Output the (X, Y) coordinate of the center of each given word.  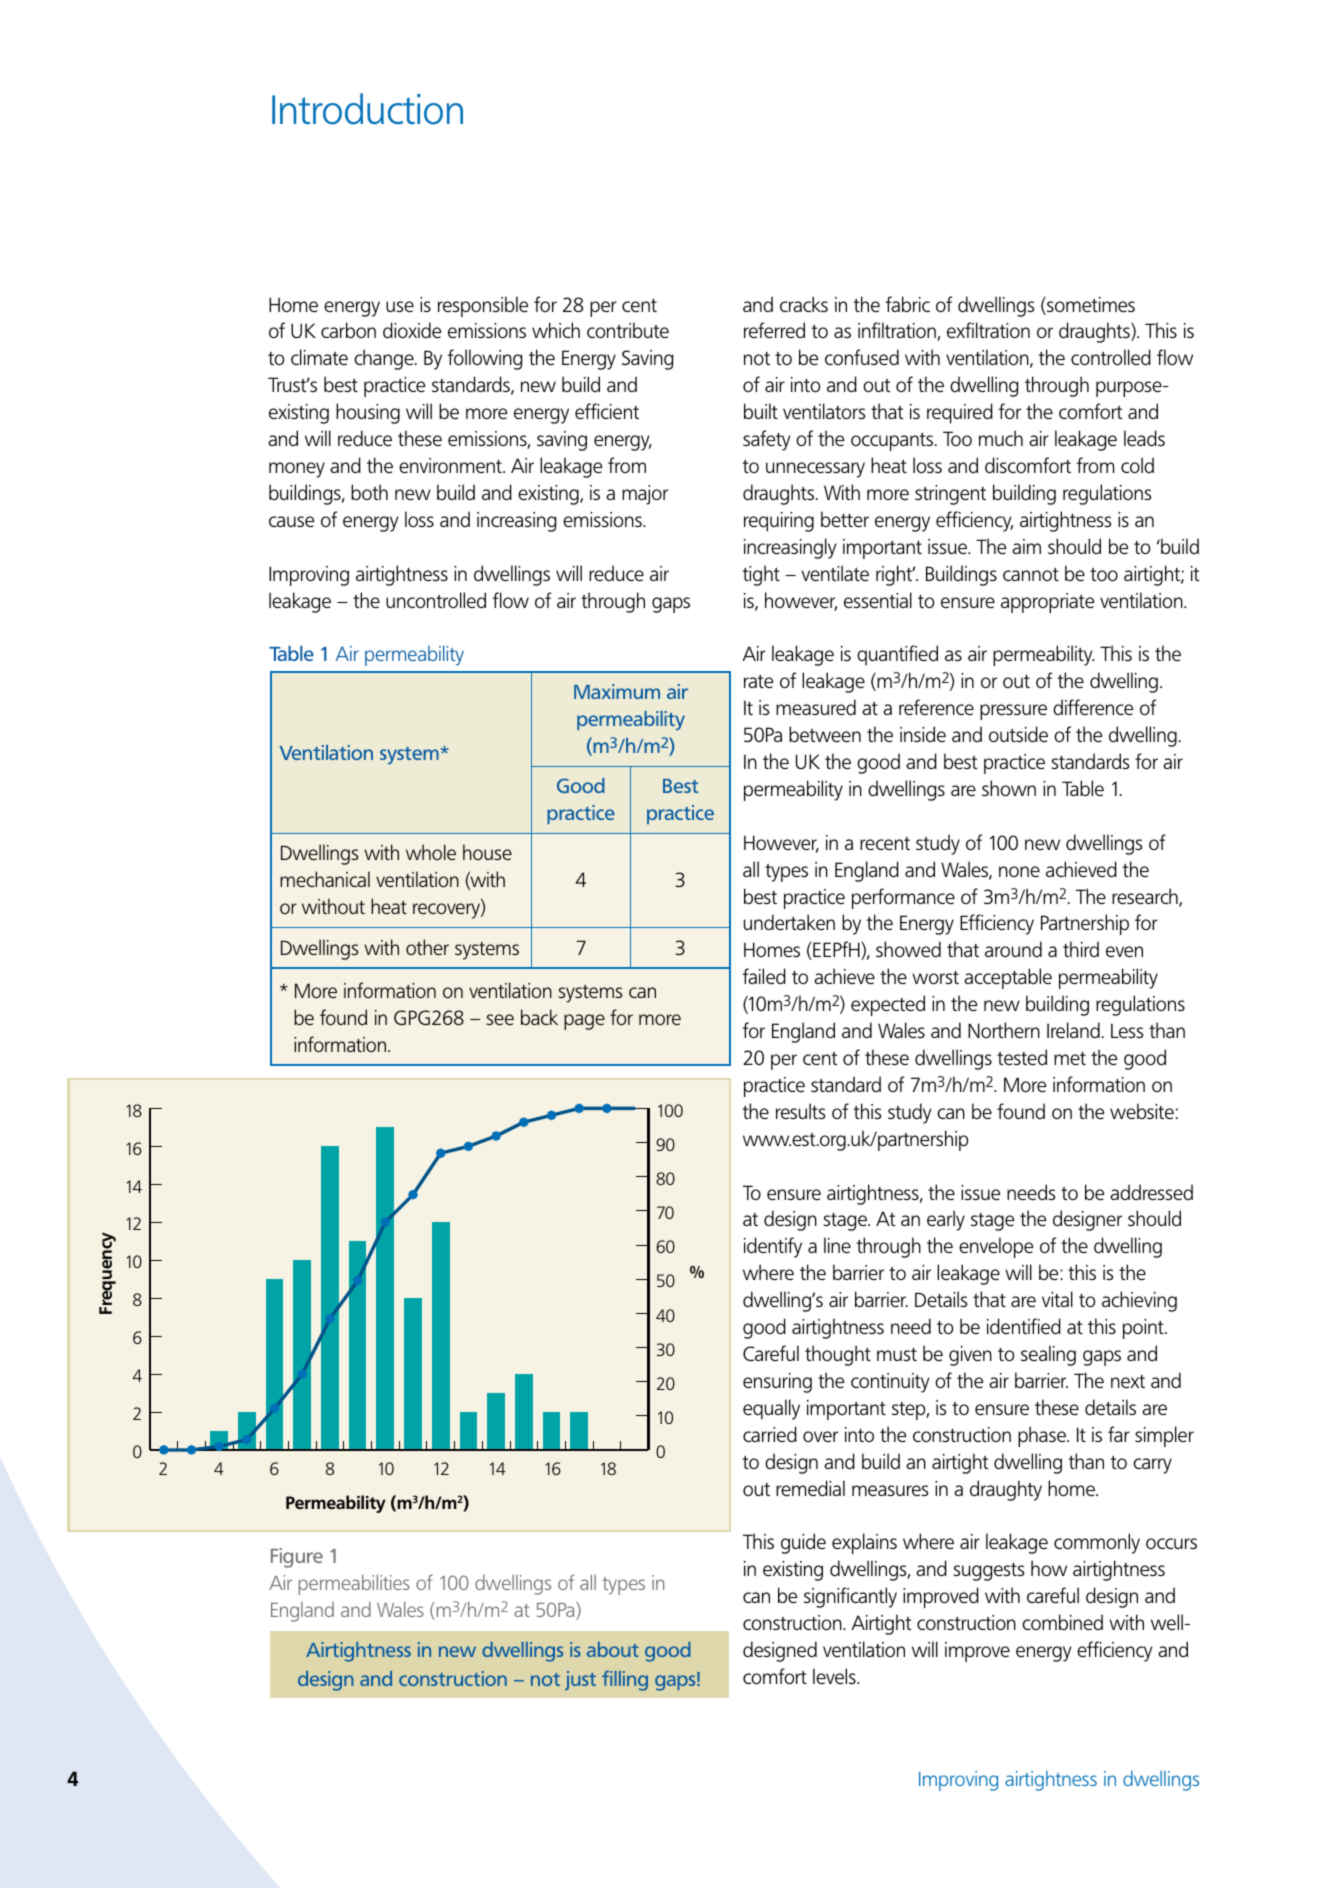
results (800, 1111)
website (1142, 1111)
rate (758, 681)
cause (291, 521)
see (500, 1019)
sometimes (1090, 306)
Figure (297, 1558)
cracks (804, 304)
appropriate (1047, 603)
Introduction (367, 109)
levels (835, 1676)
